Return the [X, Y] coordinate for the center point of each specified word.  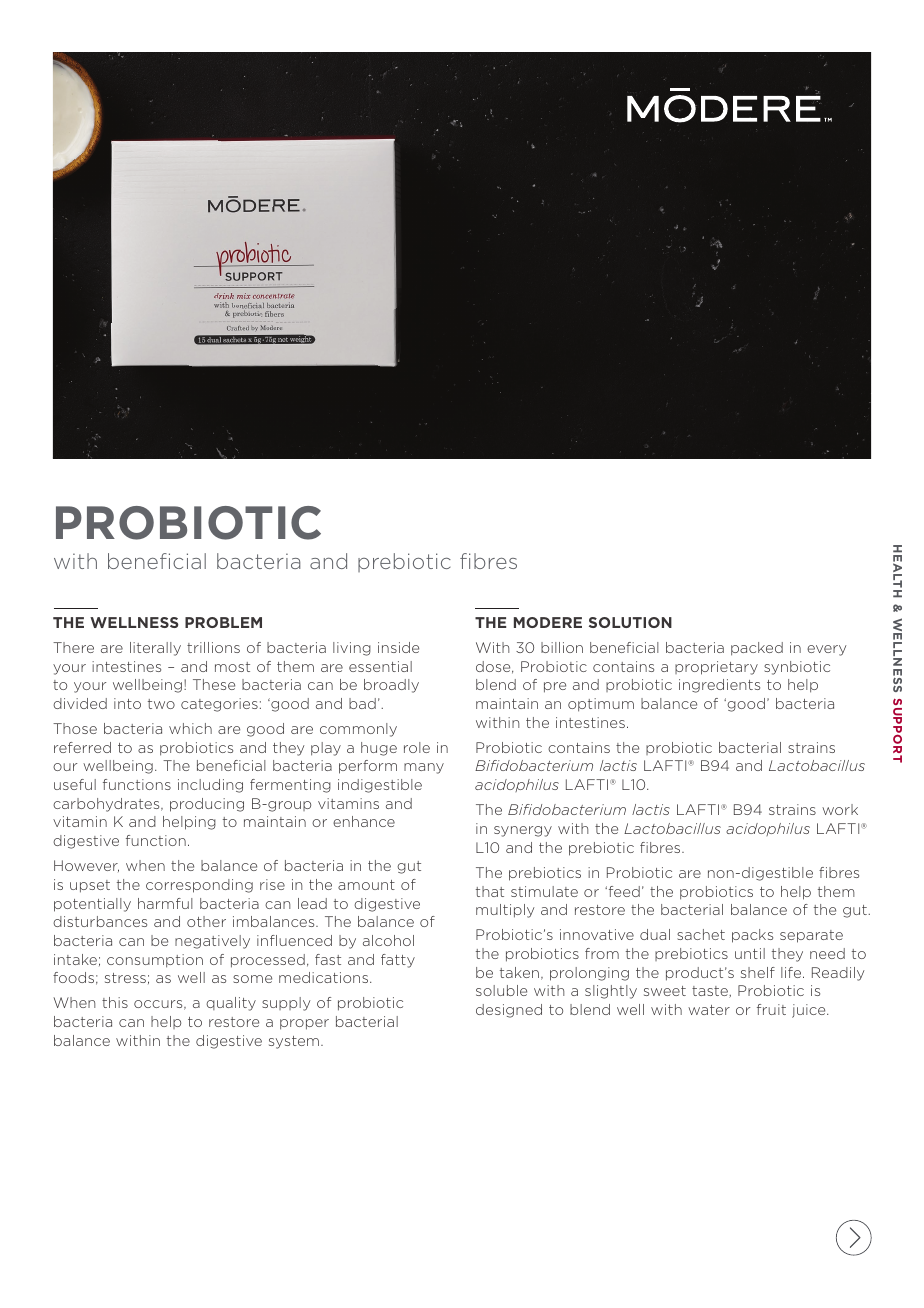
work [840, 809]
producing [207, 805]
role [417, 747]
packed [757, 649]
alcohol [388, 940]
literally [155, 649]
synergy [523, 831]
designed [509, 1011]
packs [752, 936]
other [206, 921]
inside [398, 647]
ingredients [719, 686]
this [115, 1002]
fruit [771, 1009]
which [190, 728]
